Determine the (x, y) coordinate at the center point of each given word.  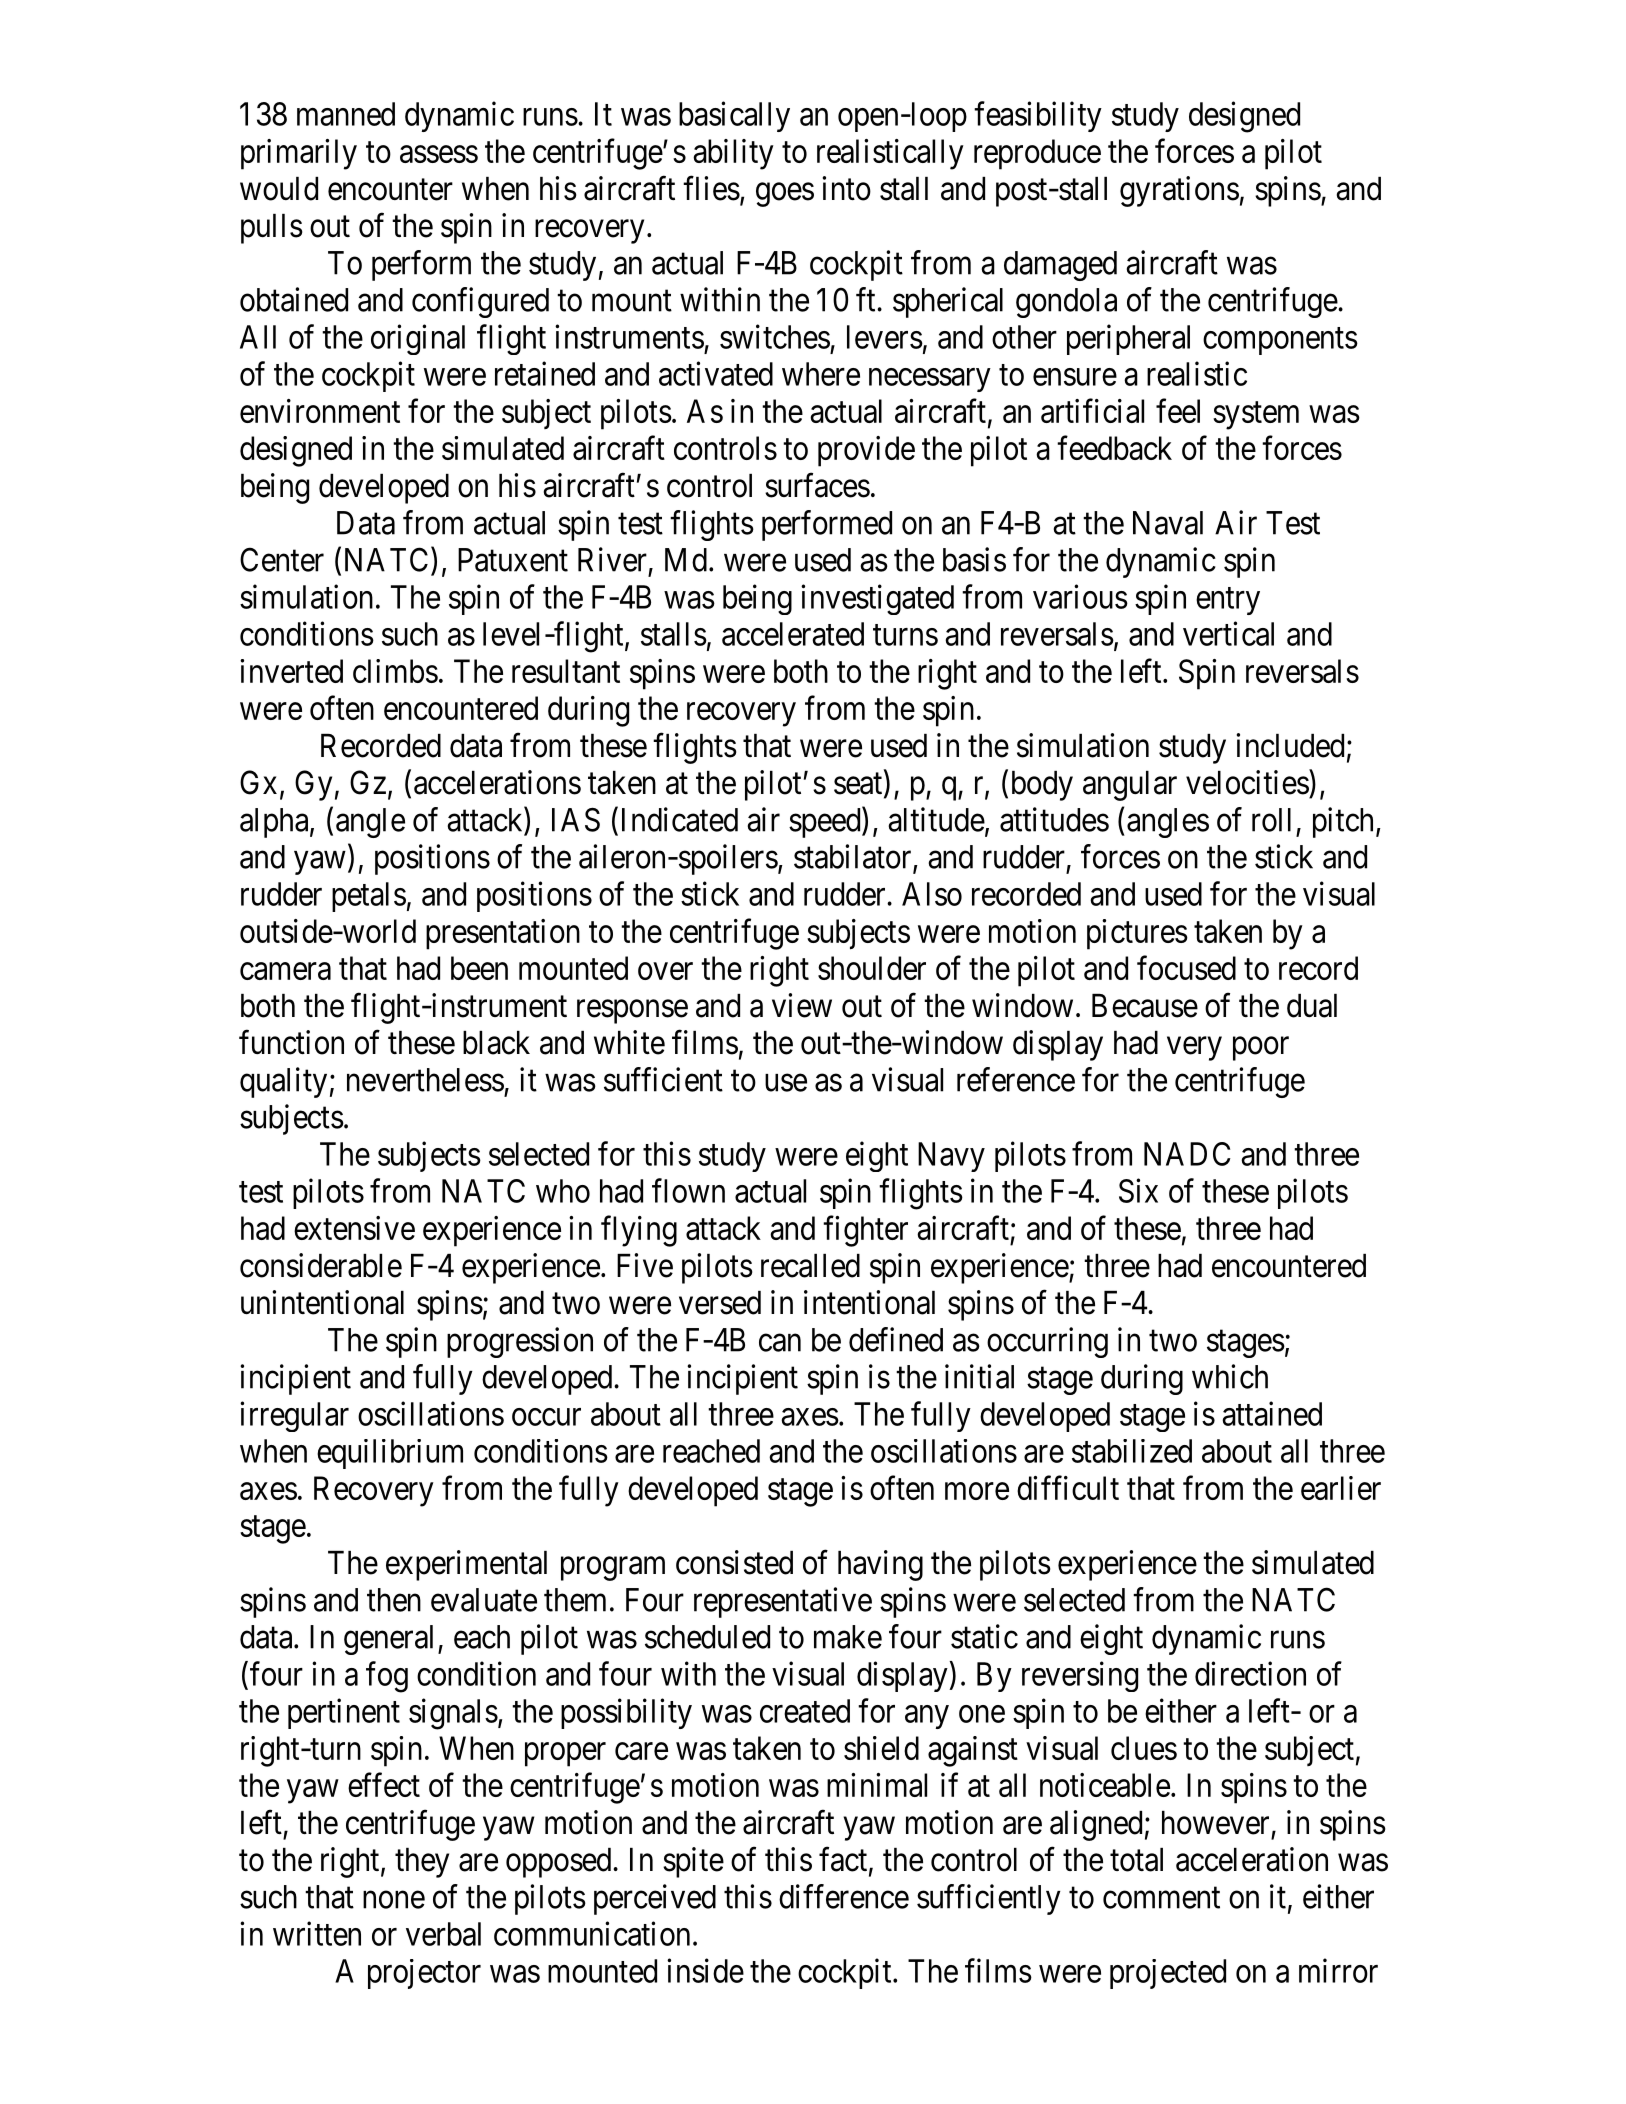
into (846, 188)
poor (1261, 1049)
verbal (443, 1934)
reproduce (1037, 154)
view (802, 1005)
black (496, 1043)
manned (346, 114)
